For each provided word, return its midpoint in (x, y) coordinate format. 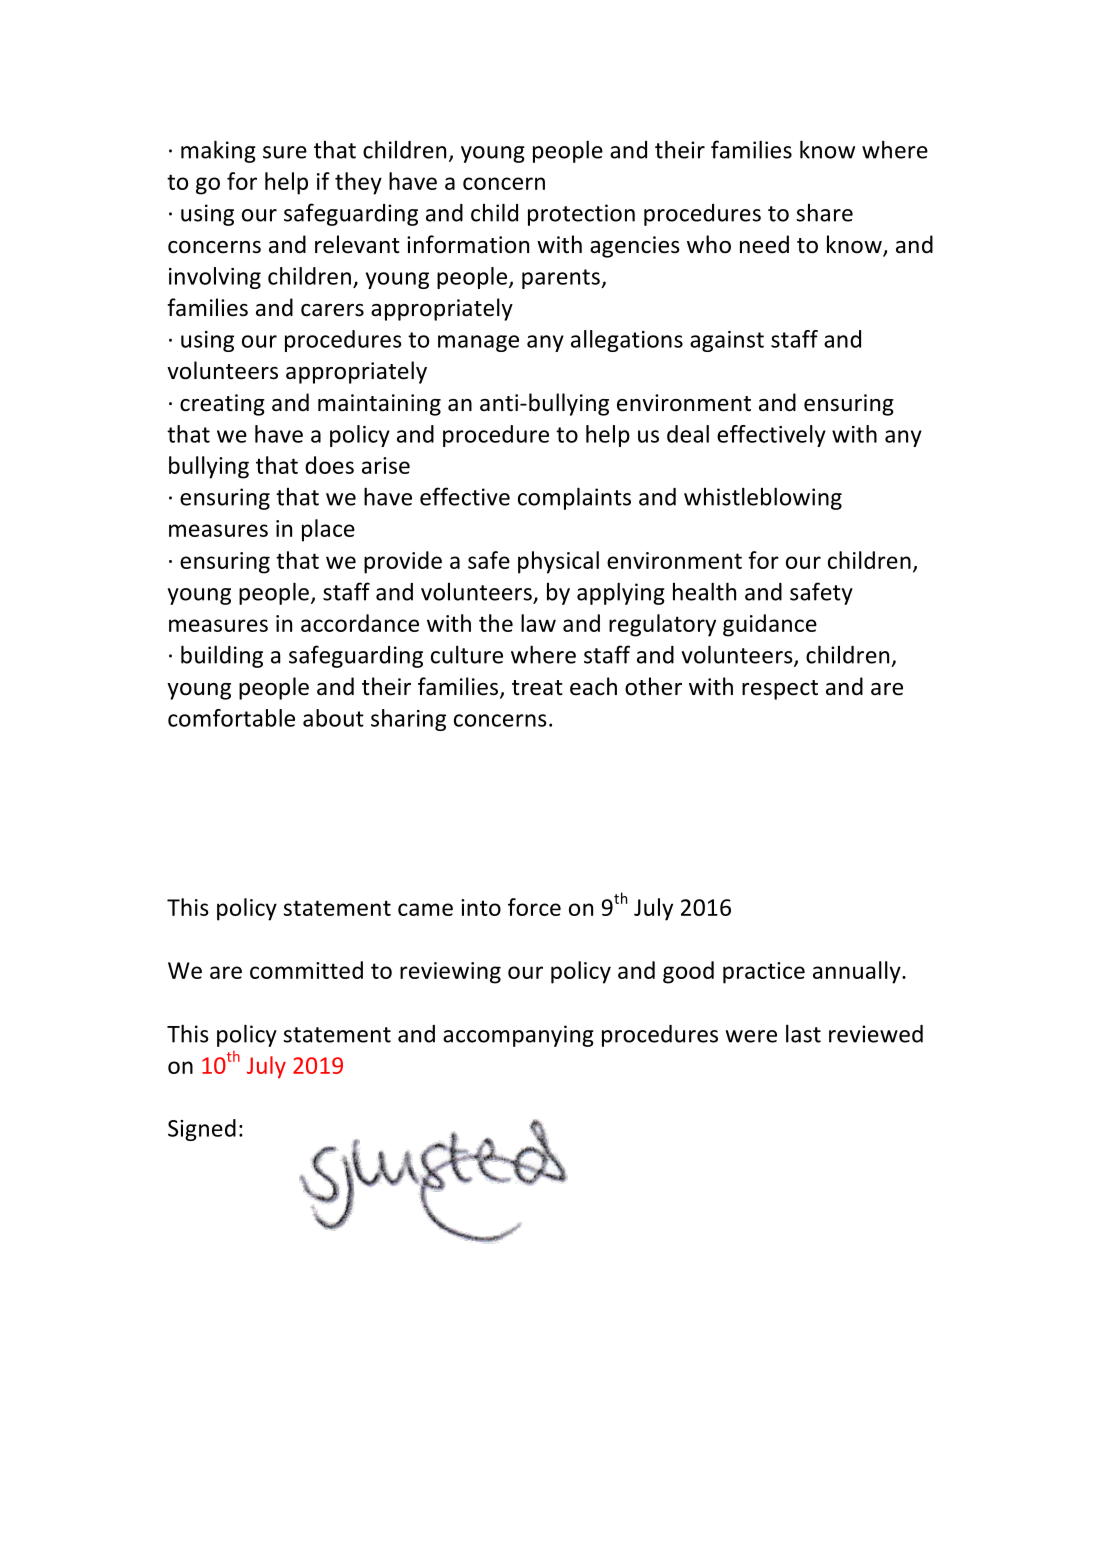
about (333, 718)
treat (537, 688)
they (358, 183)
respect (780, 690)
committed (306, 970)
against (727, 341)
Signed (202, 1130)
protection (581, 215)
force (534, 907)
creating (222, 405)
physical (558, 562)
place (328, 530)
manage (478, 343)
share (824, 213)
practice (764, 973)
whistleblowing (763, 498)
